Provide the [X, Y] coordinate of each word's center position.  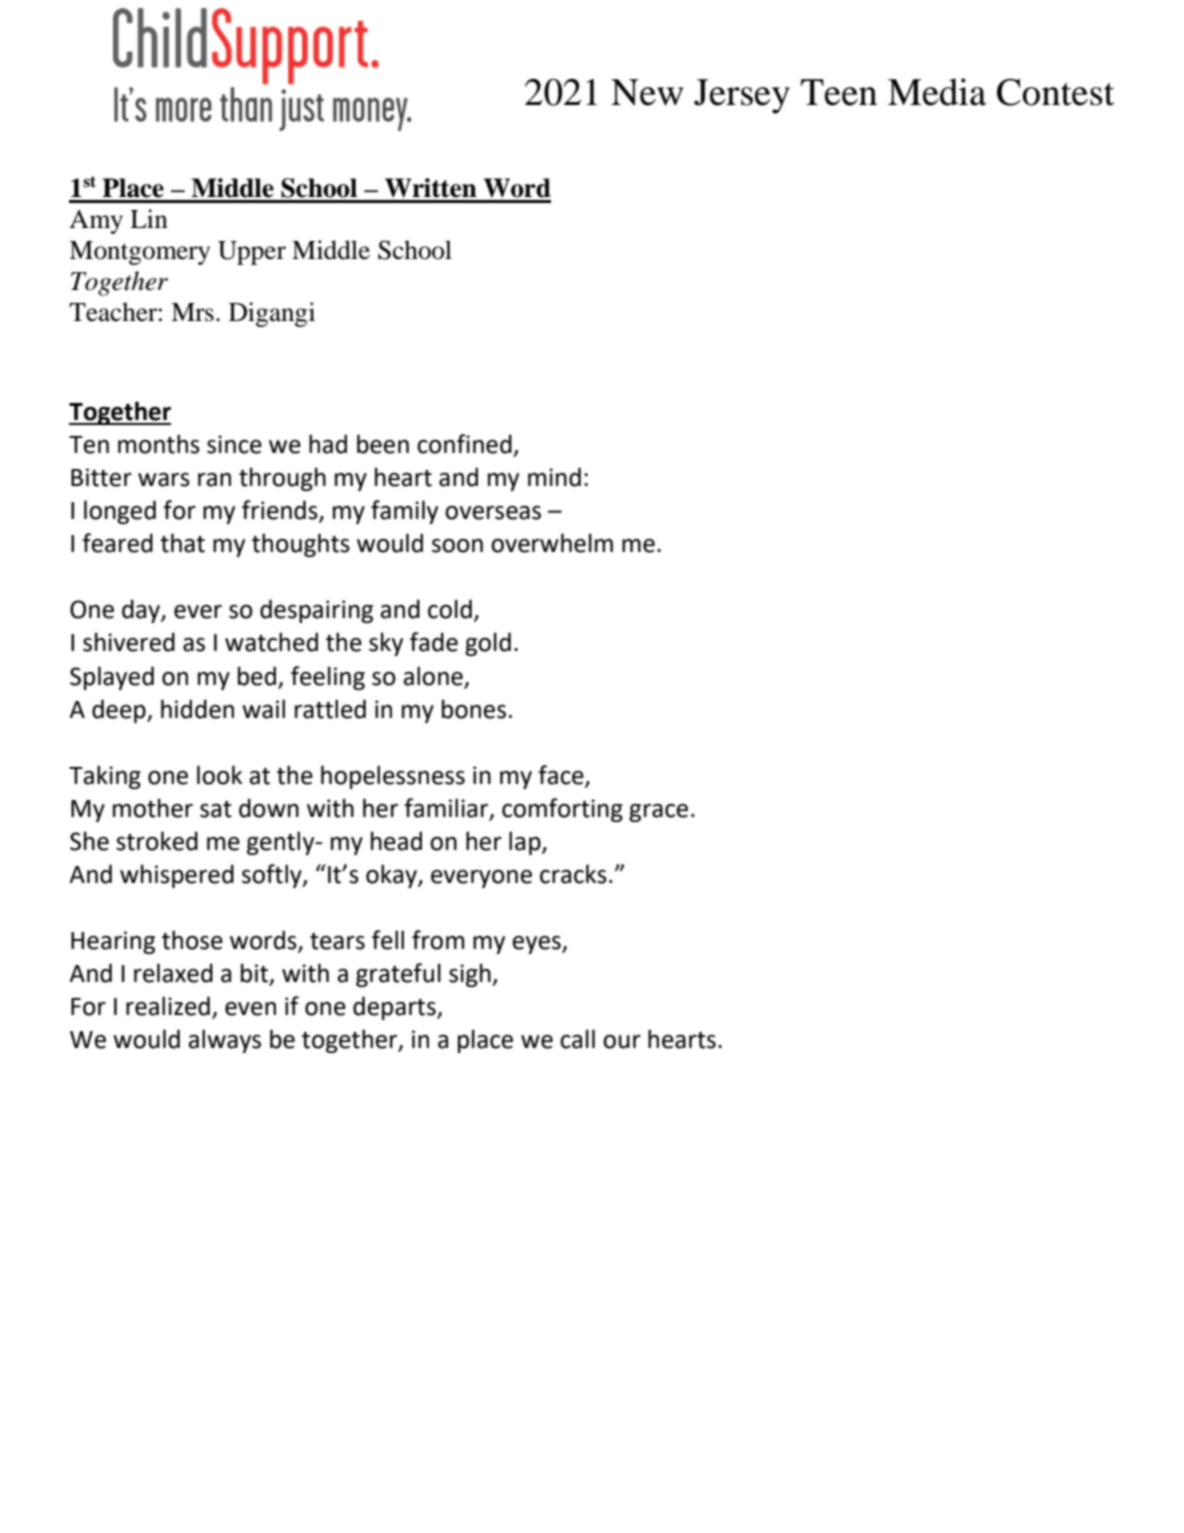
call [577, 1039]
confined [464, 444]
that [182, 543]
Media [937, 92]
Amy [96, 222]
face [562, 775]
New [647, 92]
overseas [493, 513]
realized [168, 1006]
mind [554, 477]
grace [658, 813]
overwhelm [552, 543]
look [219, 775]
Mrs [192, 312]
